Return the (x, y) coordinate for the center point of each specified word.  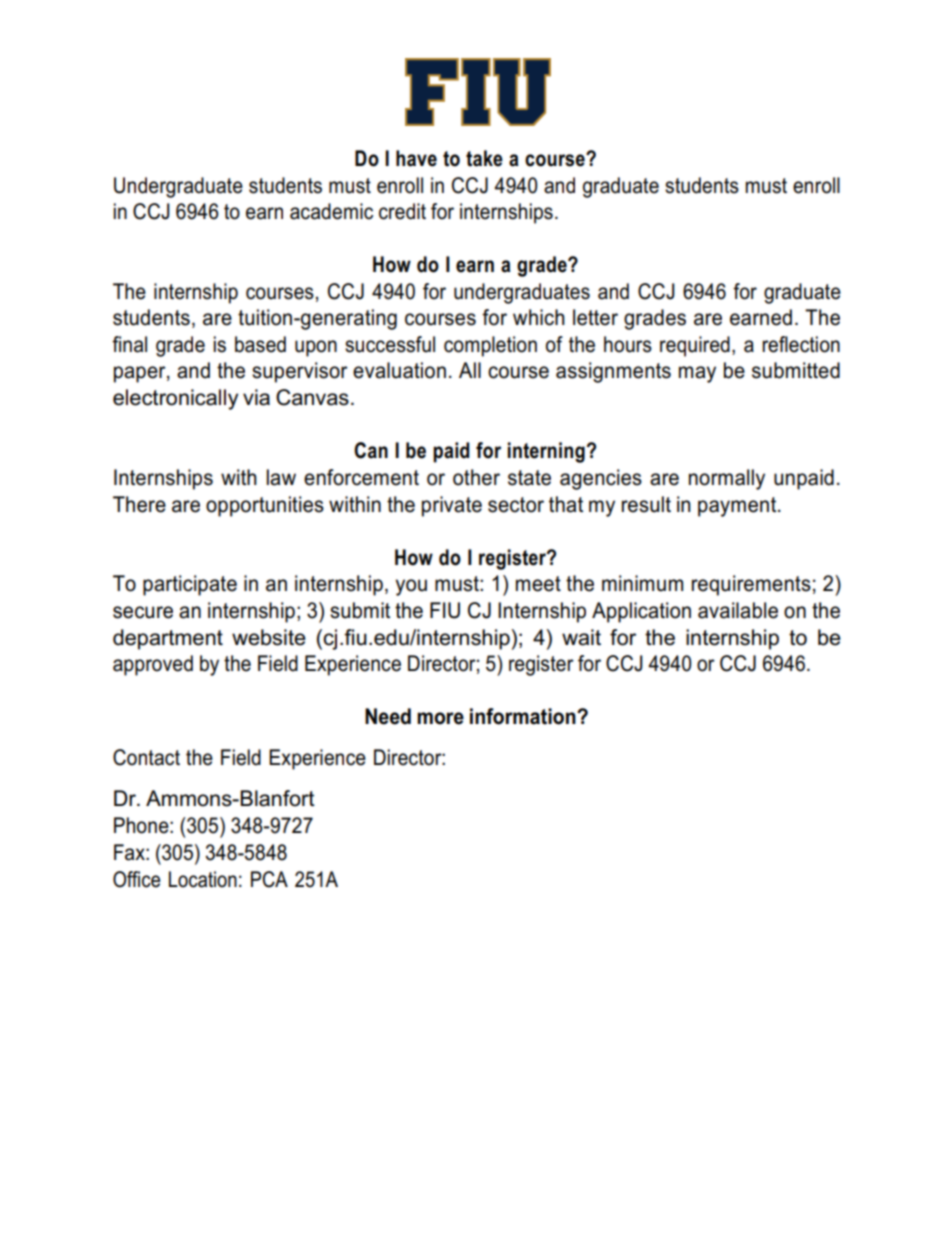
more (440, 718)
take (484, 158)
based (260, 344)
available (738, 610)
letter (595, 317)
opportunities (265, 506)
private (452, 506)
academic (331, 211)
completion (490, 346)
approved (153, 665)
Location (203, 879)
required (695, 346)
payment (738, 507)
